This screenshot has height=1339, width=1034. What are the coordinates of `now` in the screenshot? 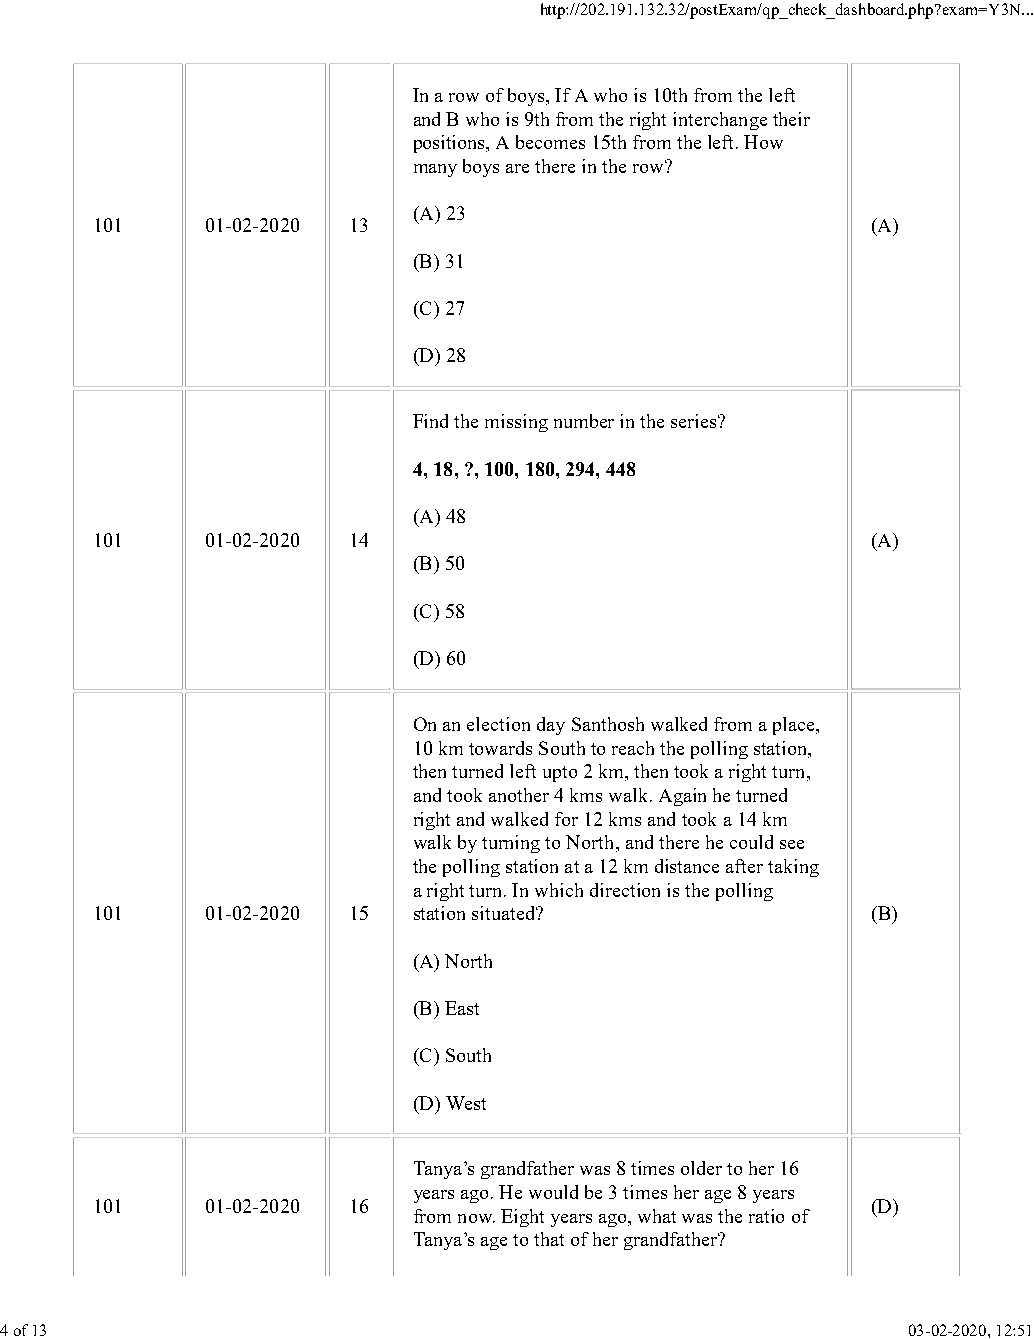 It's located at (476, 1218).
